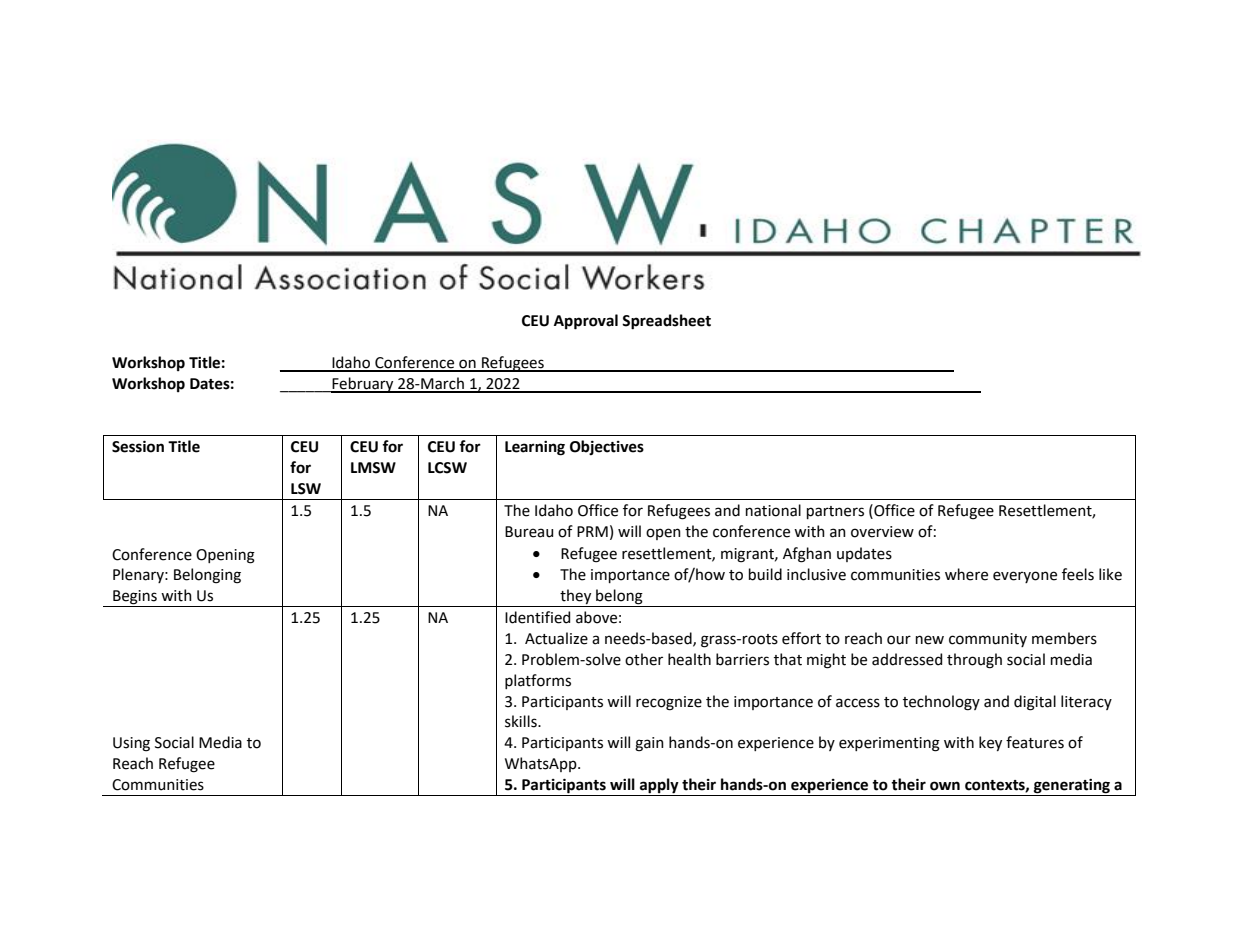  Describe the element at coordinates (945, 786) in the document. I see `own` at that location.
